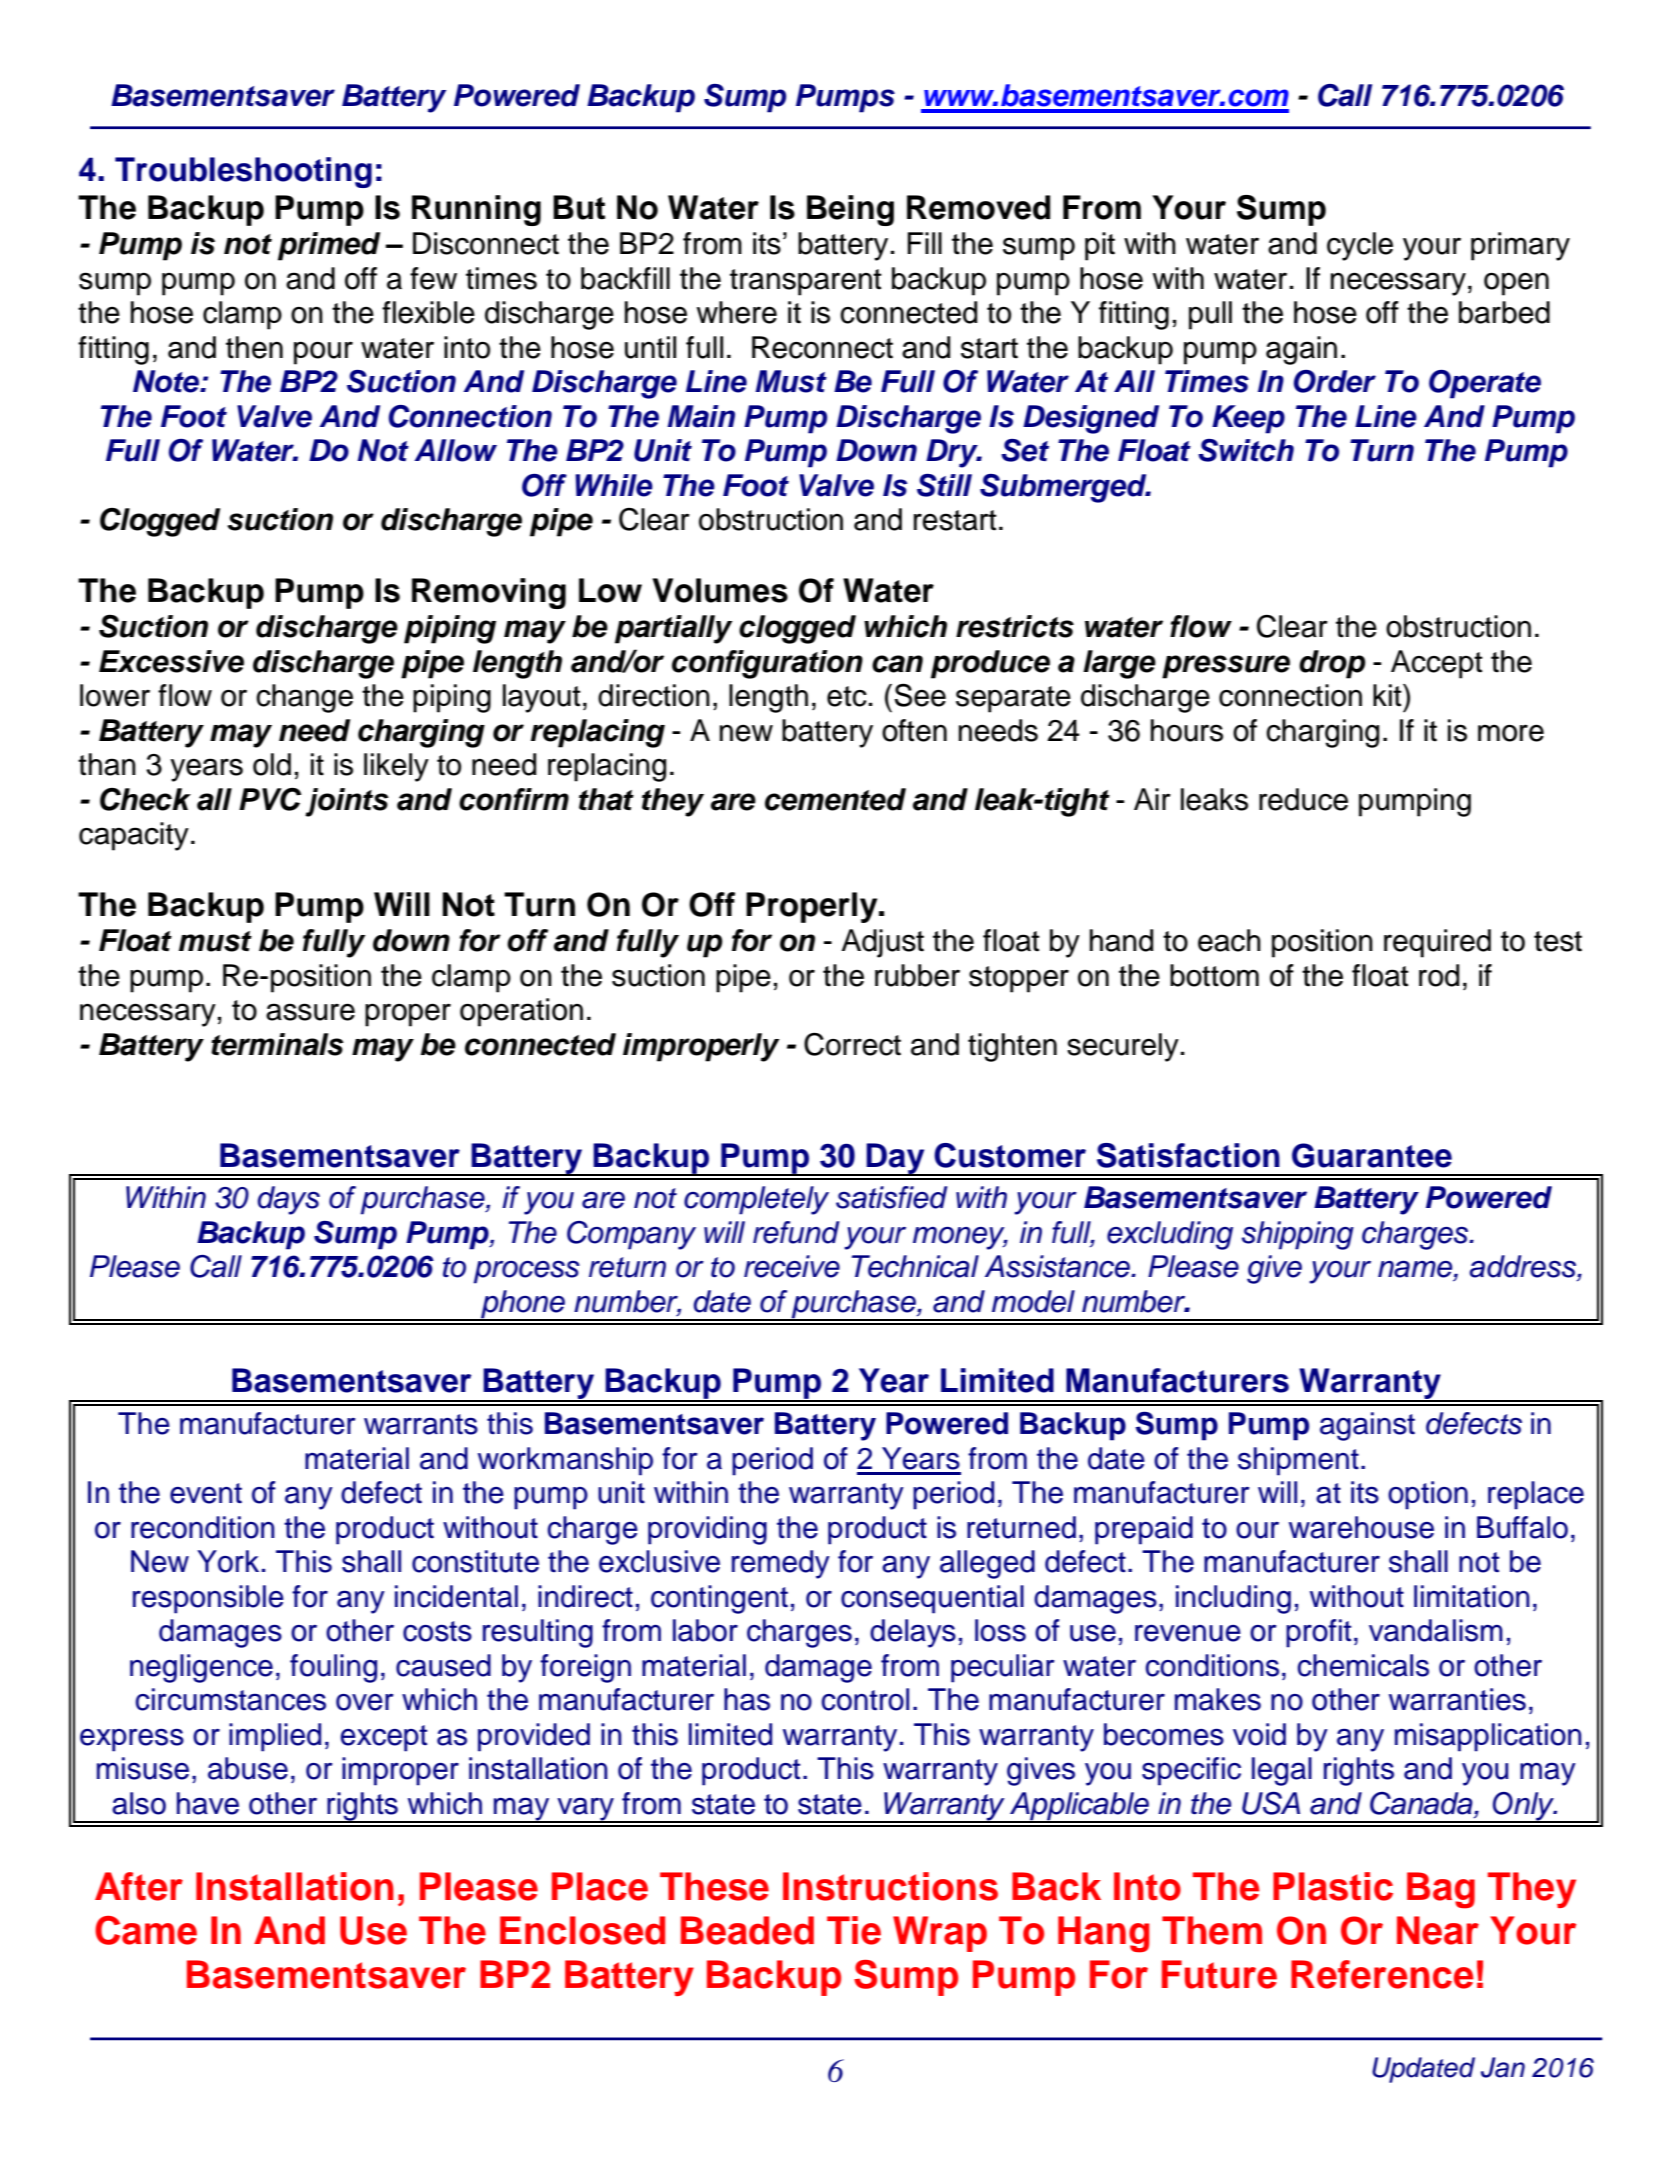 This document has width=1671, height=2162. What do you see at coordinates (850, 210) in the document?
I see `Being` at bounding box center [850, 210].
